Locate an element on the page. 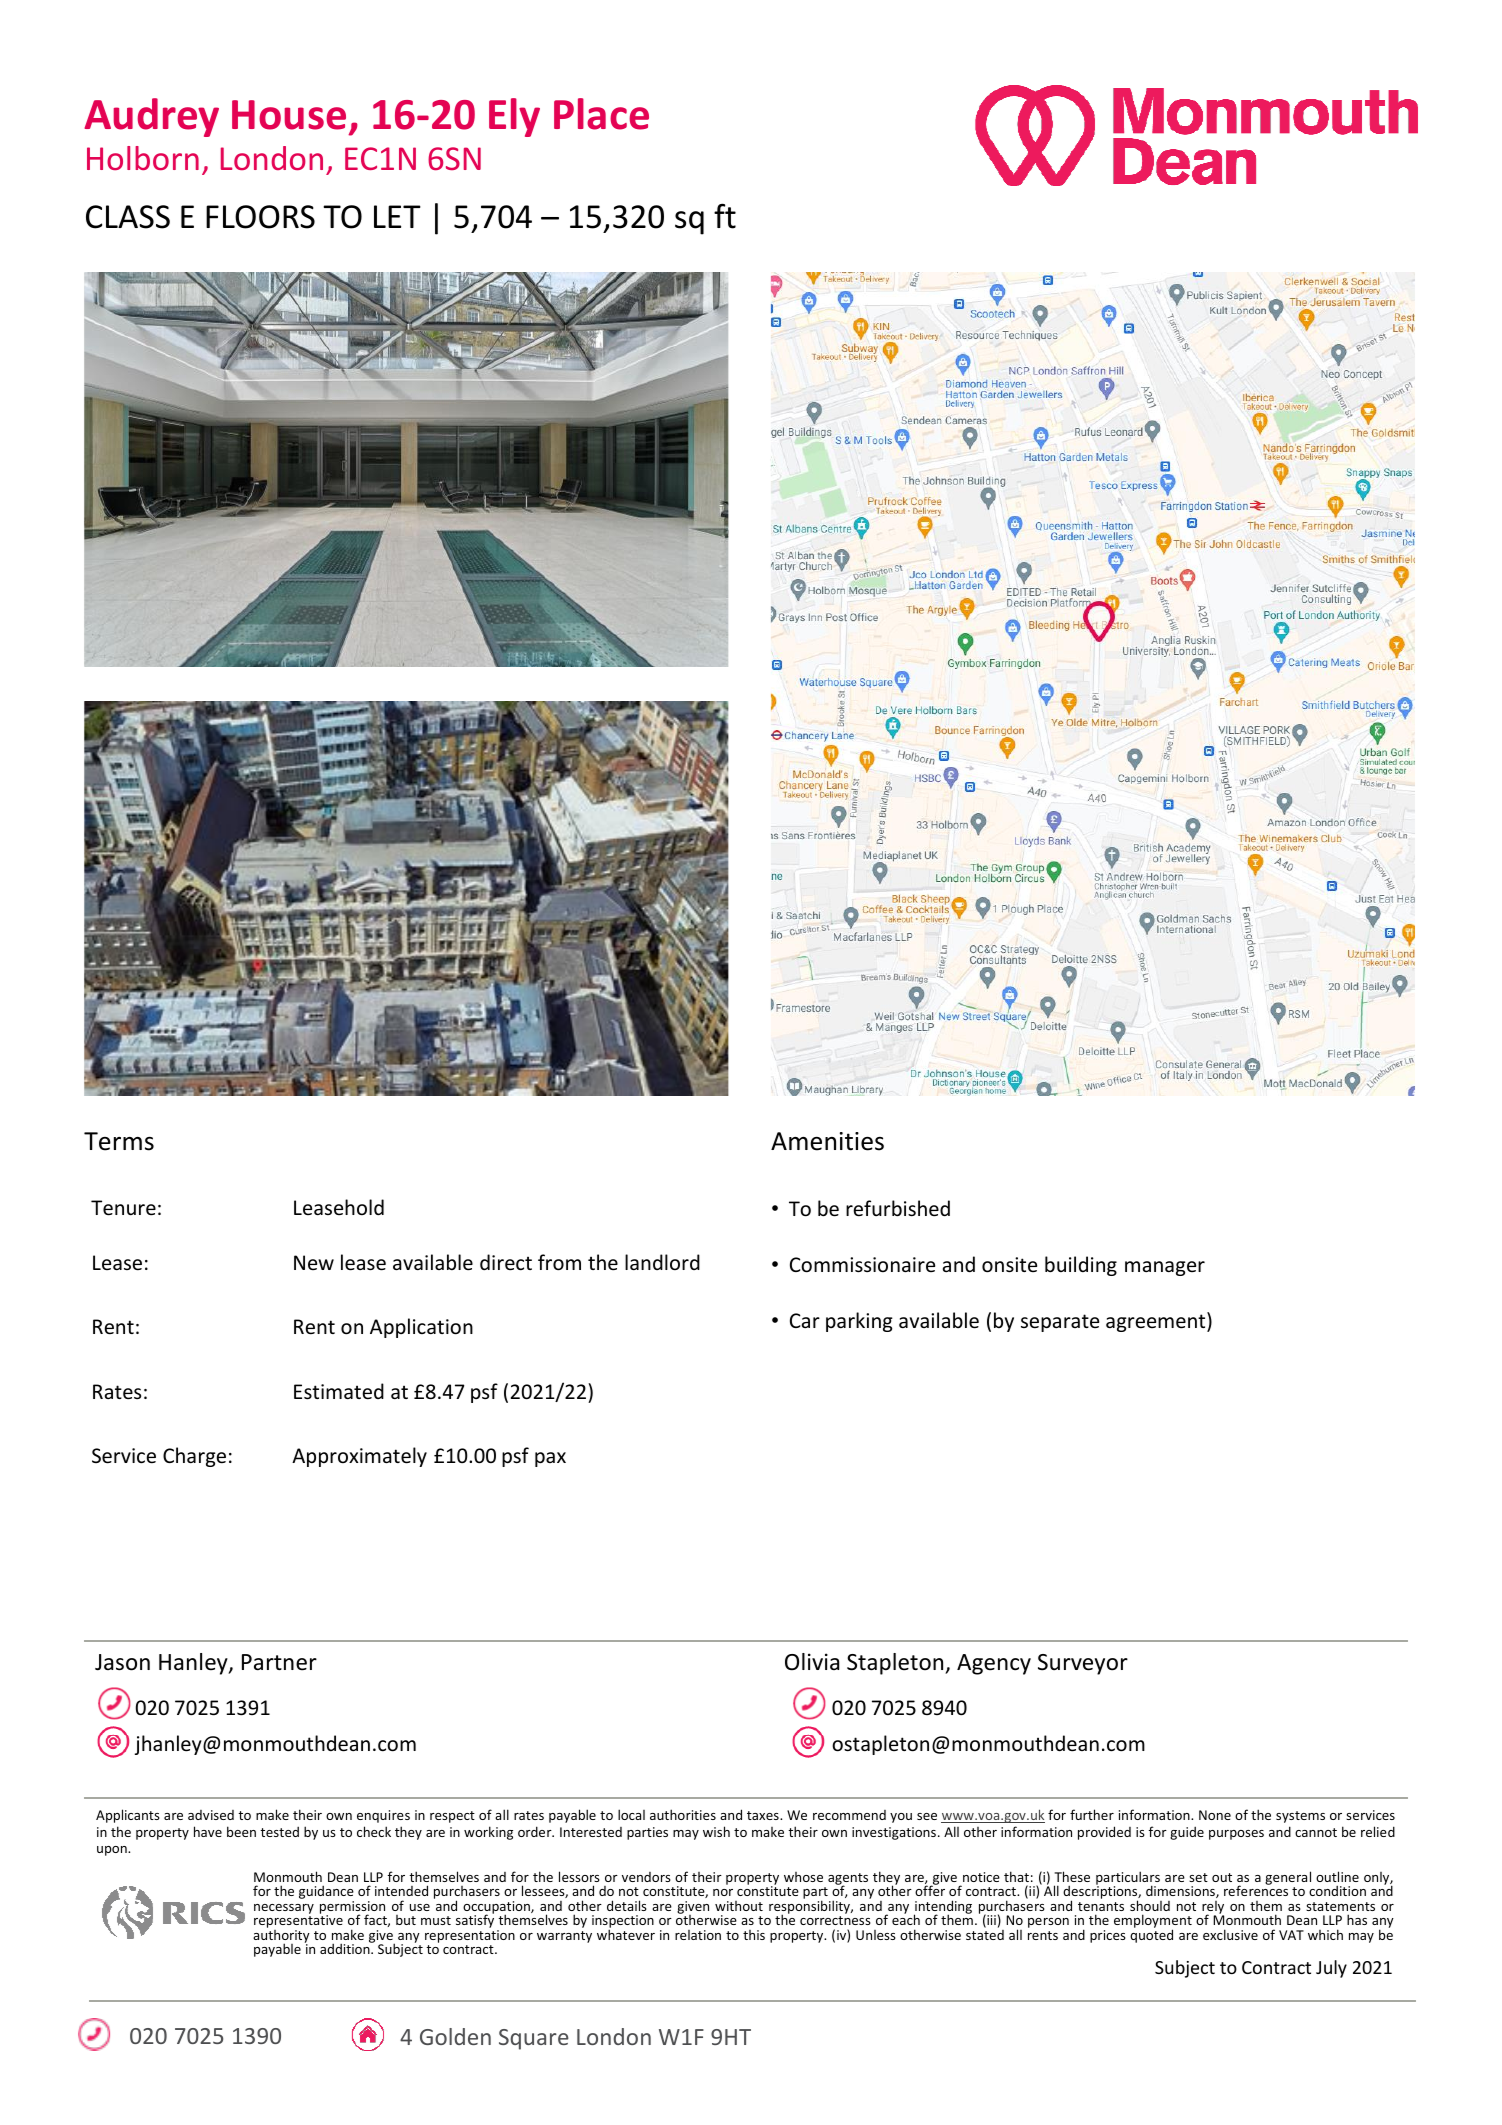 The width and height of the document is (1502, 2125). Terms is located at coordinates (119, 1141).
